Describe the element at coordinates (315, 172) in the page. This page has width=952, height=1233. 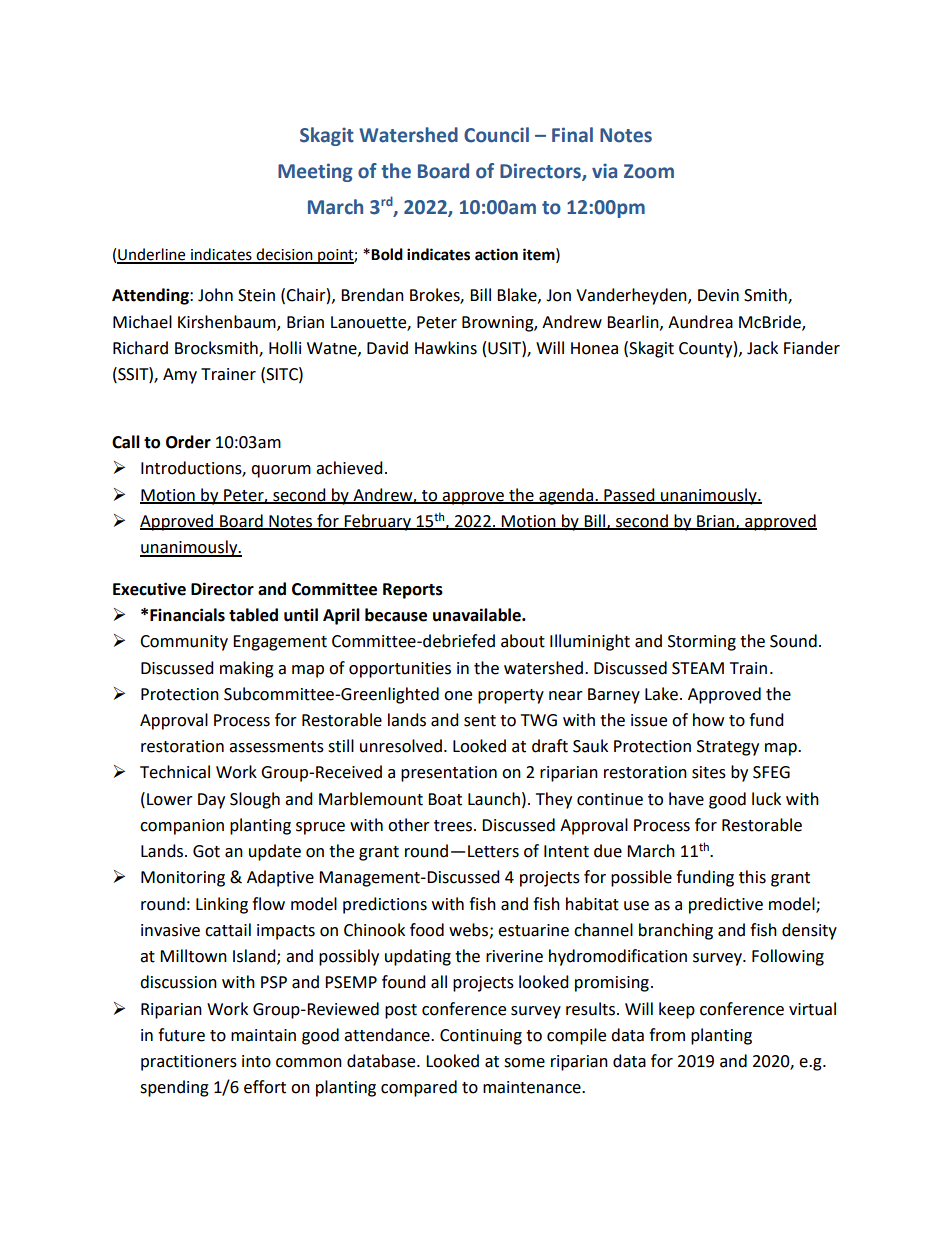
I see `Meeting` at that location.
